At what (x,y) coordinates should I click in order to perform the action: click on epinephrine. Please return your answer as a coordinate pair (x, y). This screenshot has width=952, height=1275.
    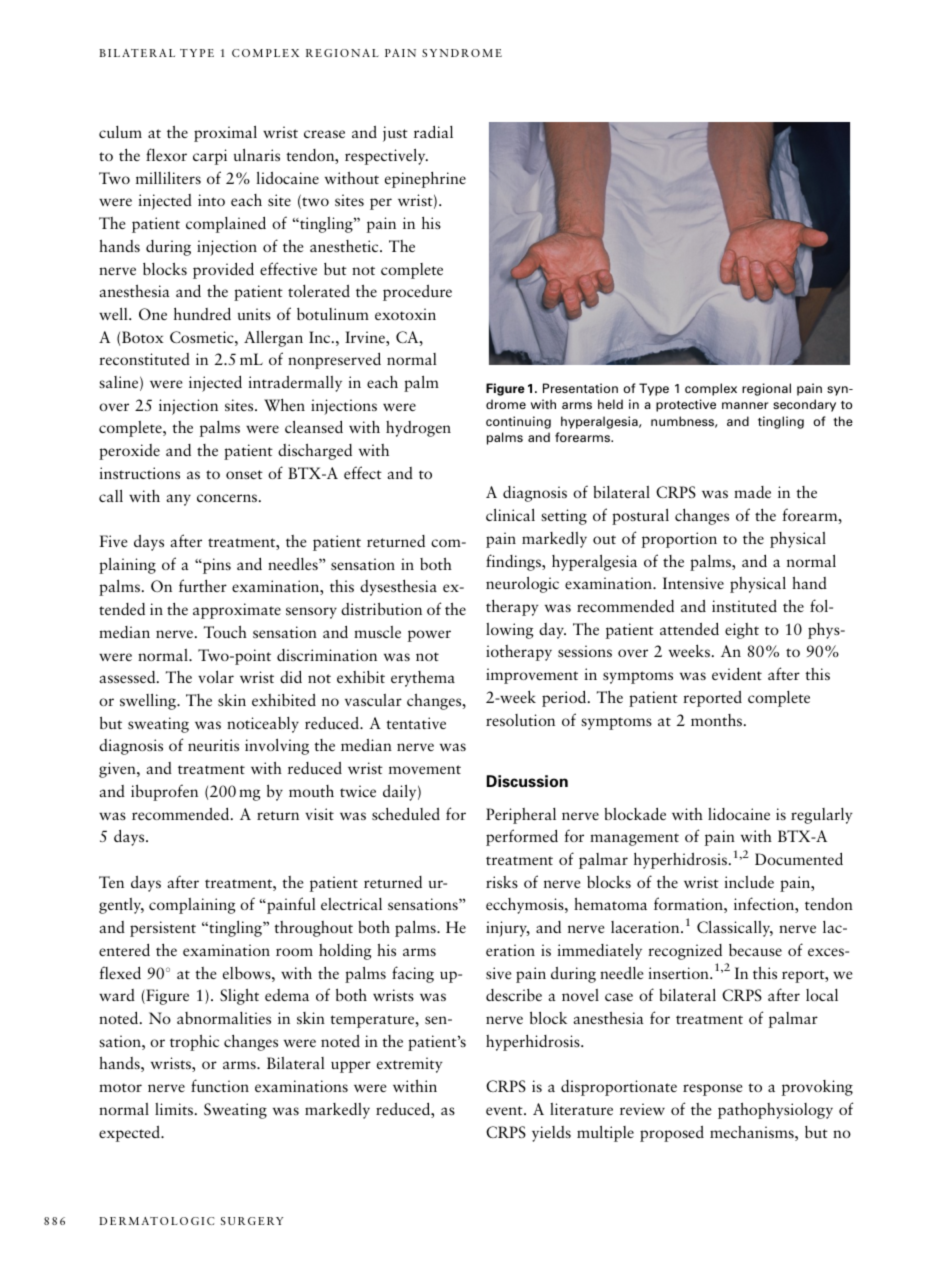
    Looking at the image, I should click on (425, 180).
